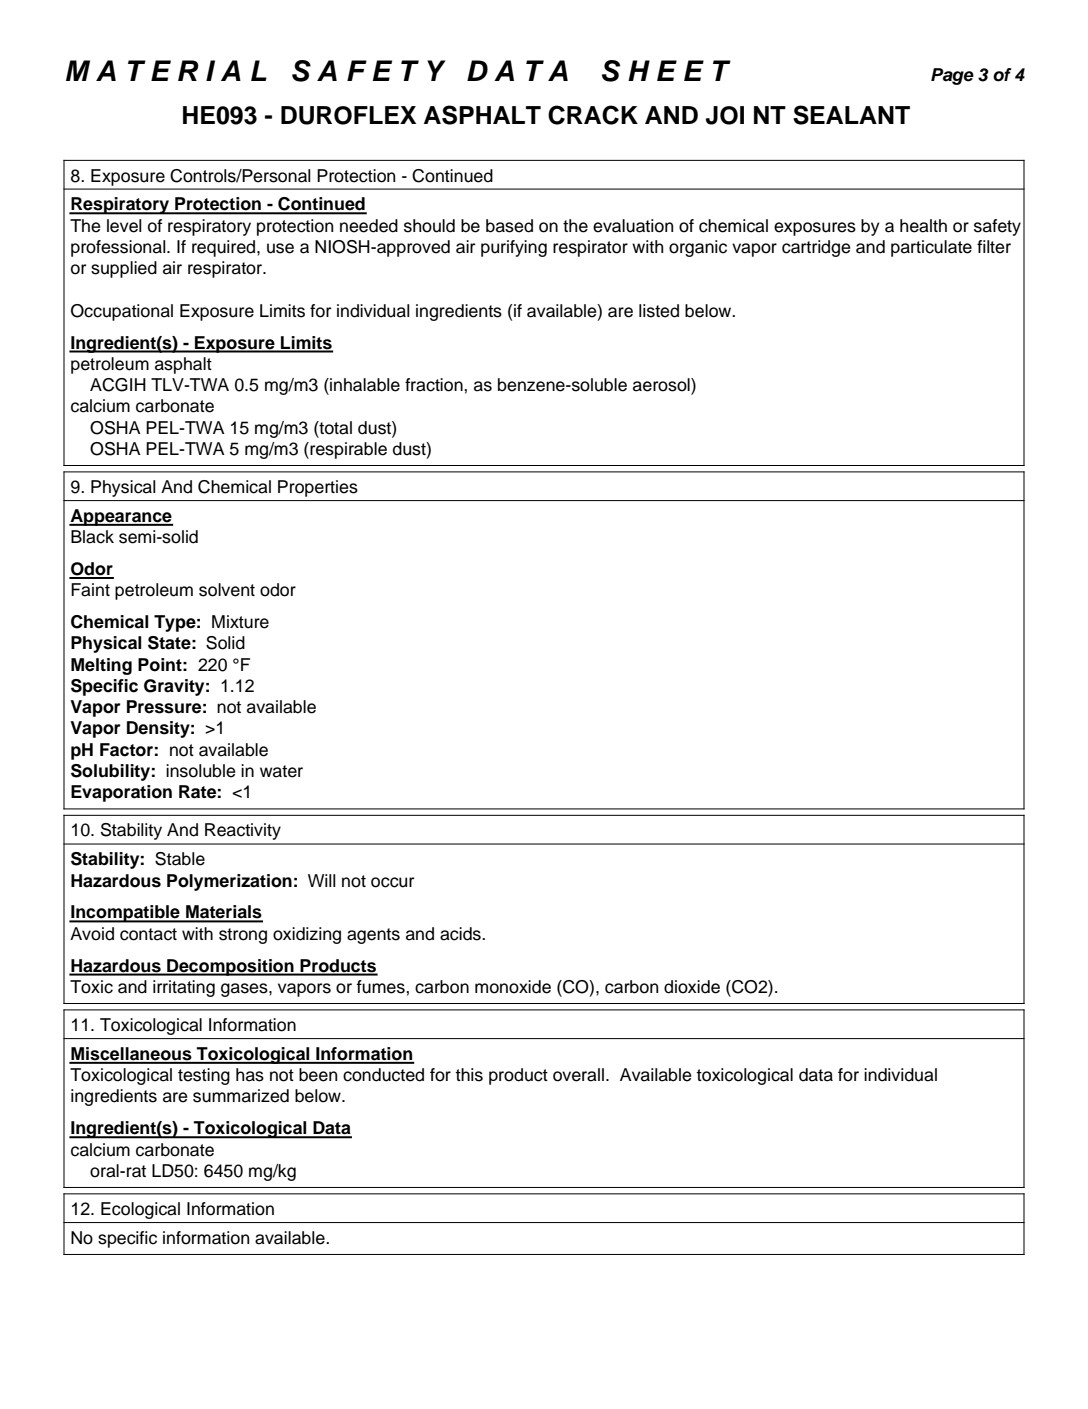 Image resolution: width=1088 pixels, height=1409 pixels. What do you see at coordinates (851, 115) in the page?
I see `SEALANT` at bounding box center [851, 115].
